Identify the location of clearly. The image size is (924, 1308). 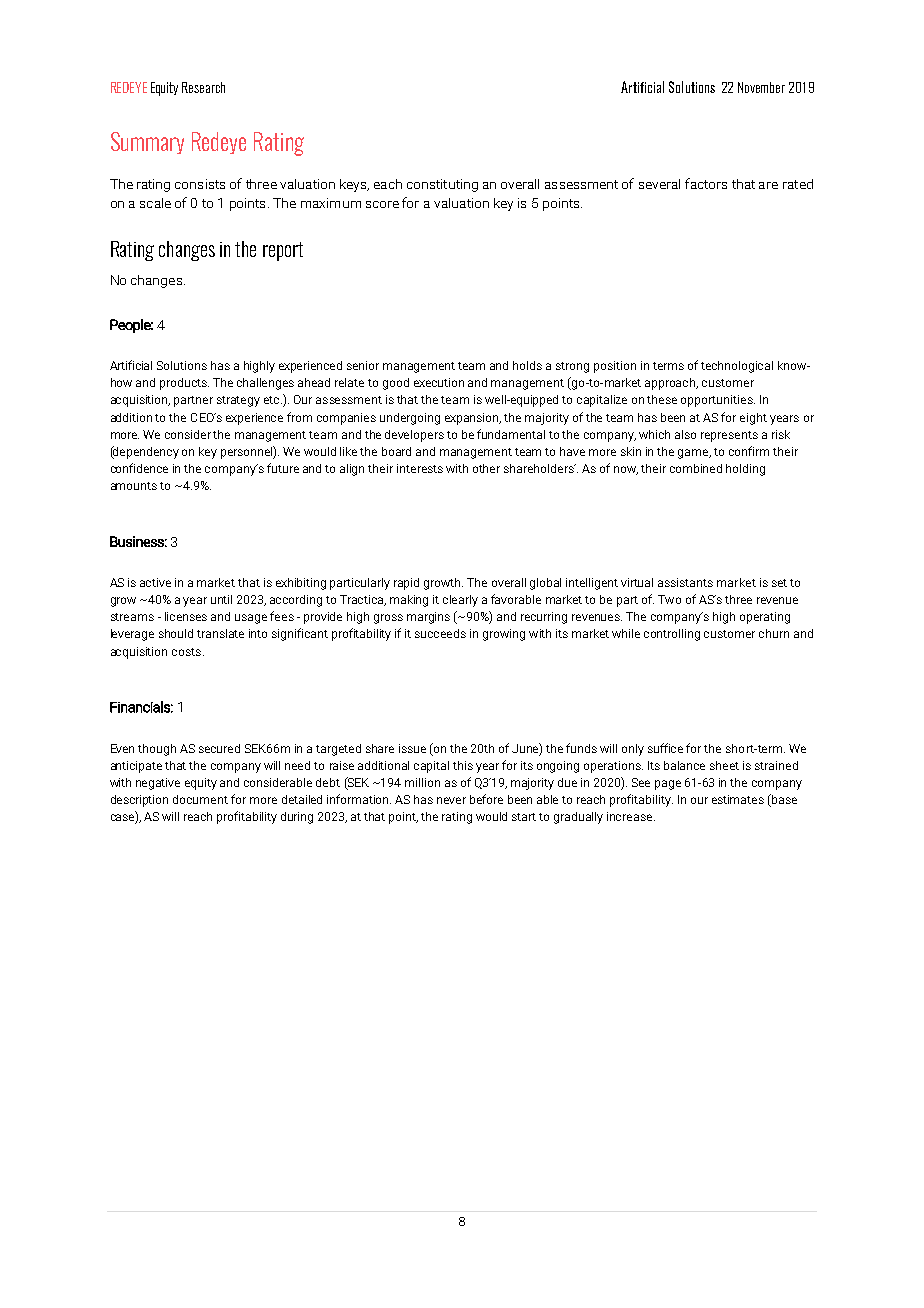
(460, 601).
